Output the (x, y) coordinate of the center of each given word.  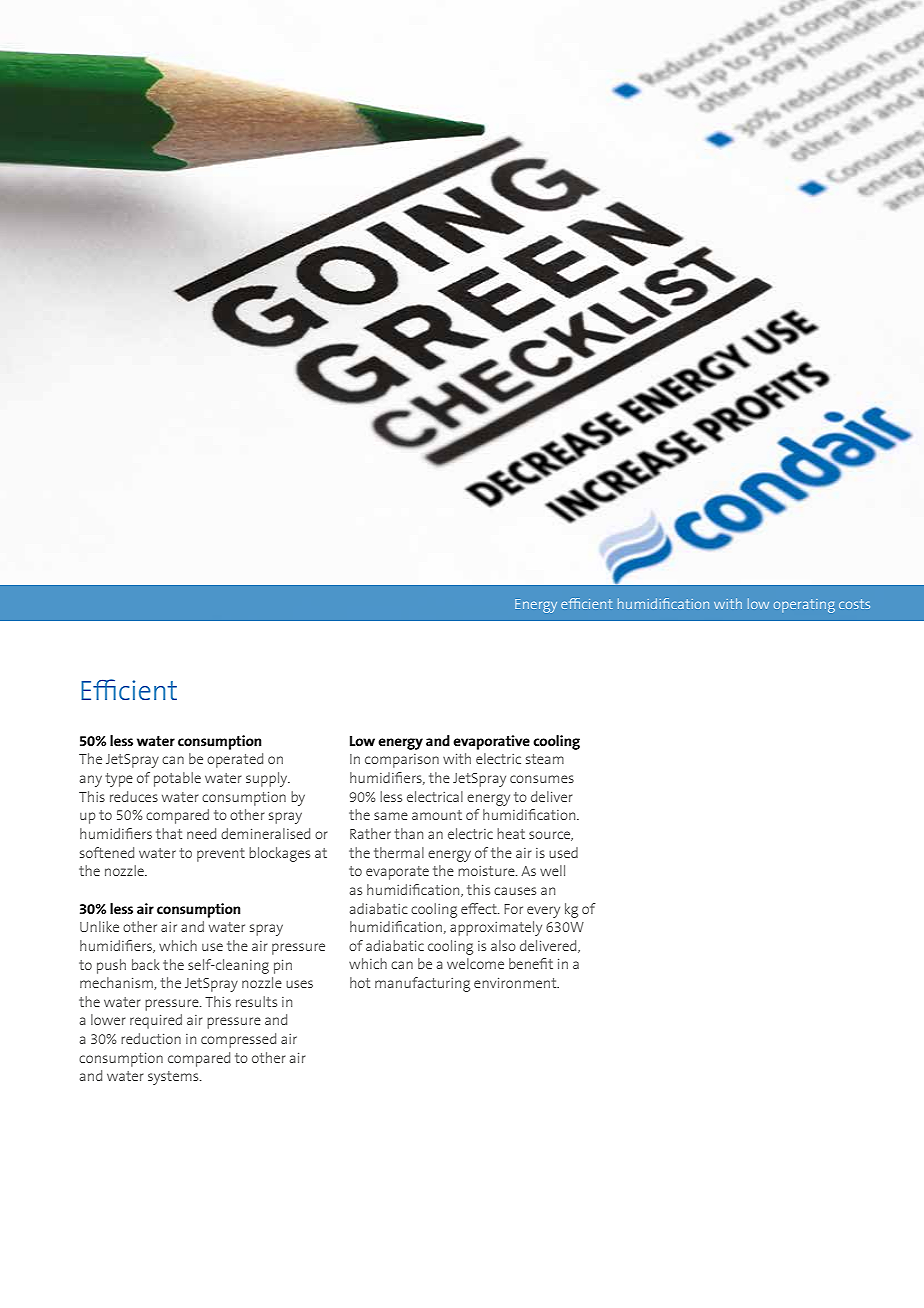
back (146, 964)
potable (177, 779)
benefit (531, 963)
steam (545, 759)
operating (804, 606)
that (169, 833)
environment (516, 983)
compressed (238, 1040)
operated (235, 760)
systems (174, 1078)
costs (854, 604)
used (563, 852)
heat (511, 833)
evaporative (491, 742)
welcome (475, 963)
